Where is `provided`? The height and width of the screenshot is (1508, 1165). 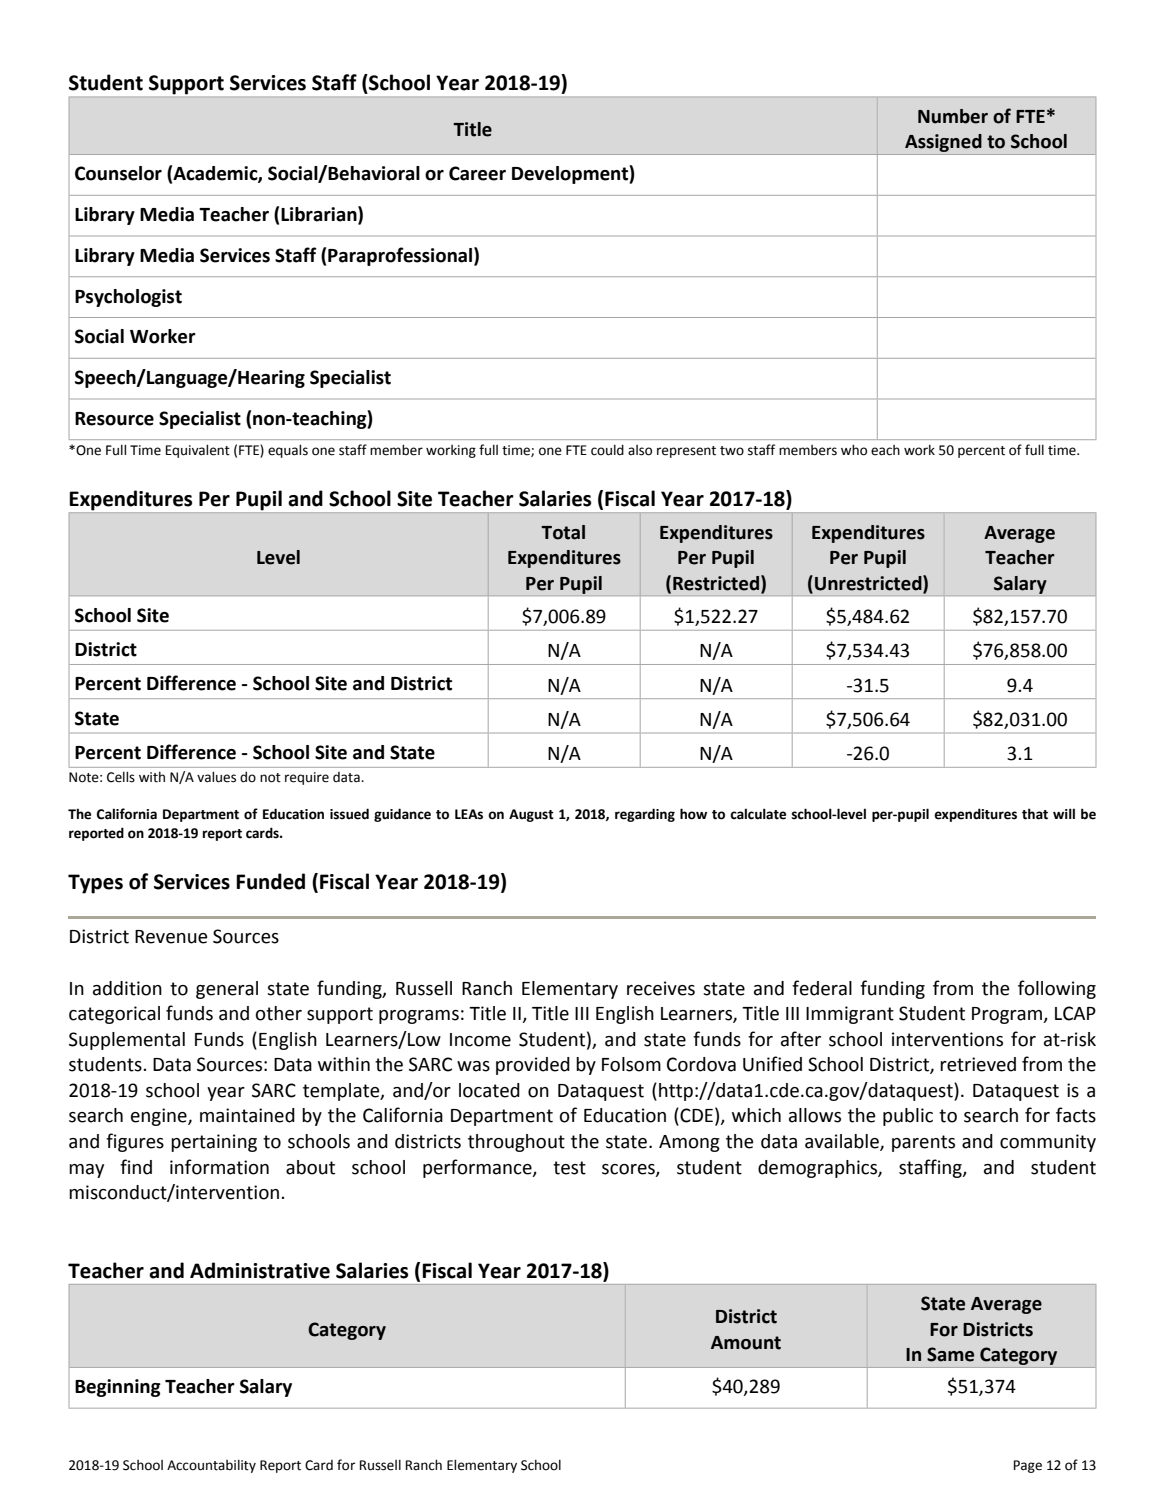
provided is located at coordinates (533, 1066).
